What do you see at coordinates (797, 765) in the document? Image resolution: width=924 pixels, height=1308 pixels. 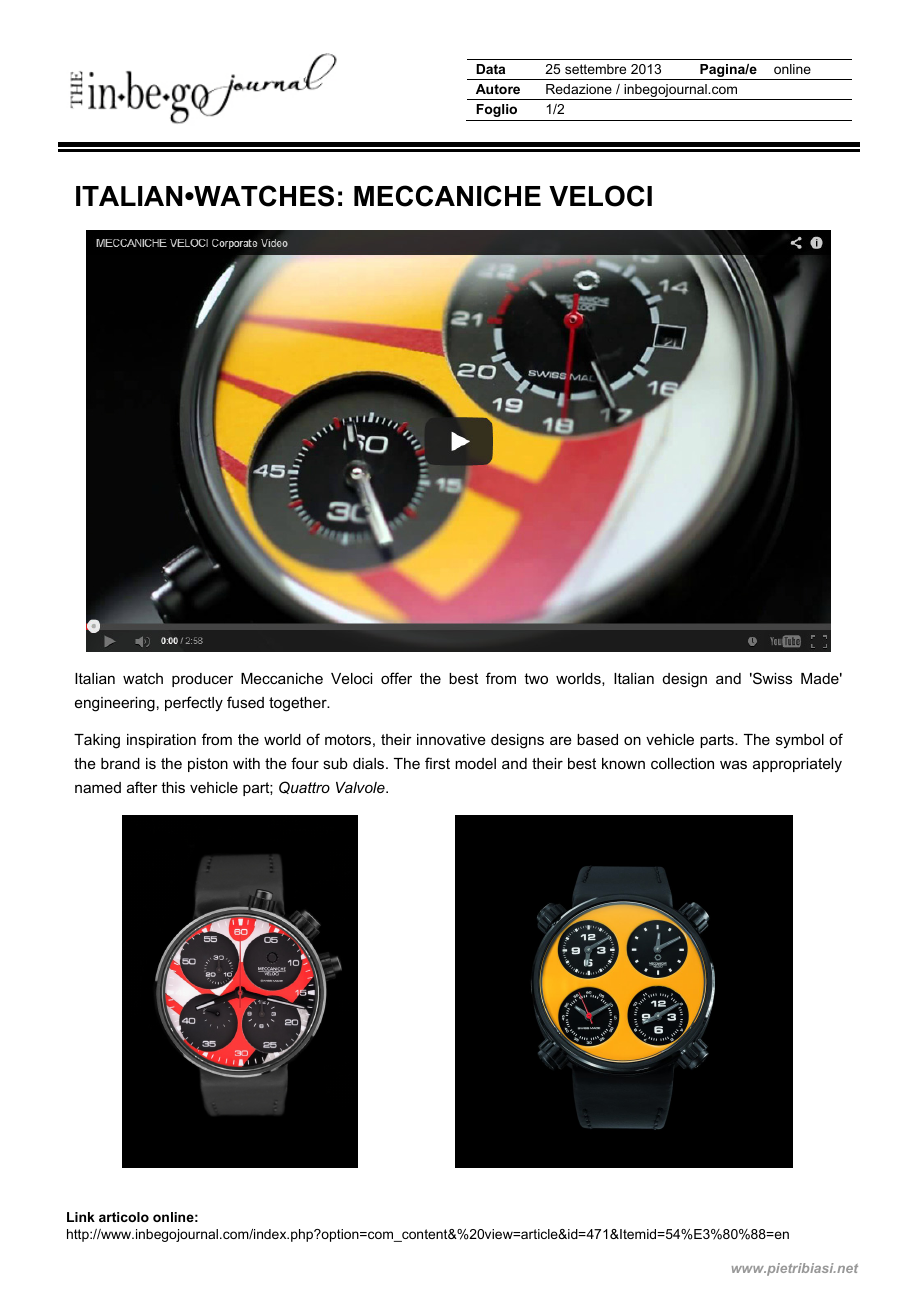 I see `appropriately` at bounding box center [797, 765].
